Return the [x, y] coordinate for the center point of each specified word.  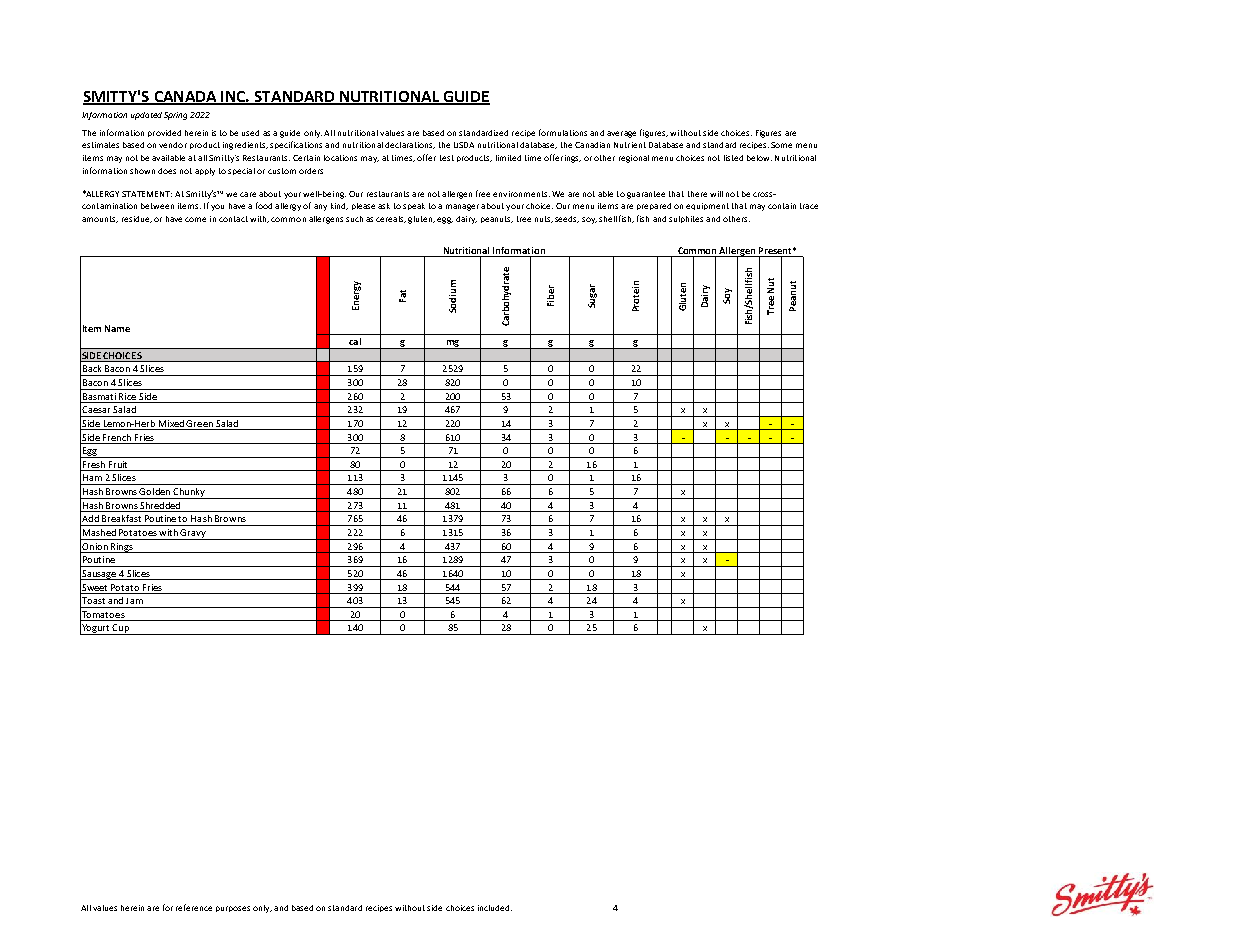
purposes [233, 909]
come [195, 219]
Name [117, 328]
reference [194, 907]
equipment [707, 206]
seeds [567, 219]
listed [733, 158]
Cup [121, 629]
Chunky [189, 493]
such [354, 219]
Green [200, 425]
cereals [391, 219]
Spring [175, 116]
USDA [464, 145]
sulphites [686, 219]
